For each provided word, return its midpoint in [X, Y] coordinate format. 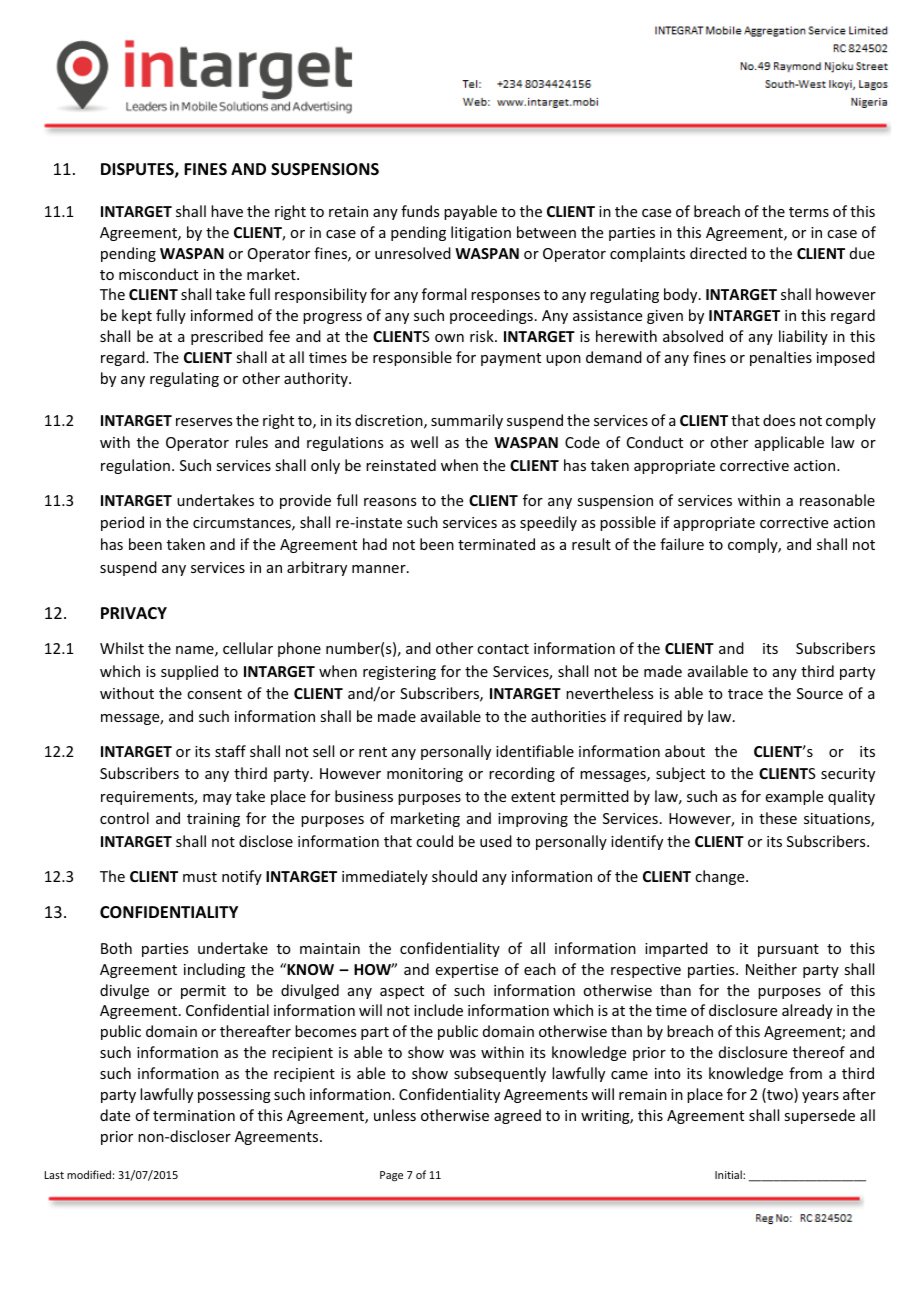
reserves [204, 422]
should [454, 876]
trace [745, 694]
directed [718, 253]
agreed [517, 1116]
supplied [189, 672]
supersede [819, 1116]
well [424, 442]
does [779, 420]
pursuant [788, 950]
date [115, 1115]
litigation [481, 233]
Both [116, 948]
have [227, 211]
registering [399, 673]
